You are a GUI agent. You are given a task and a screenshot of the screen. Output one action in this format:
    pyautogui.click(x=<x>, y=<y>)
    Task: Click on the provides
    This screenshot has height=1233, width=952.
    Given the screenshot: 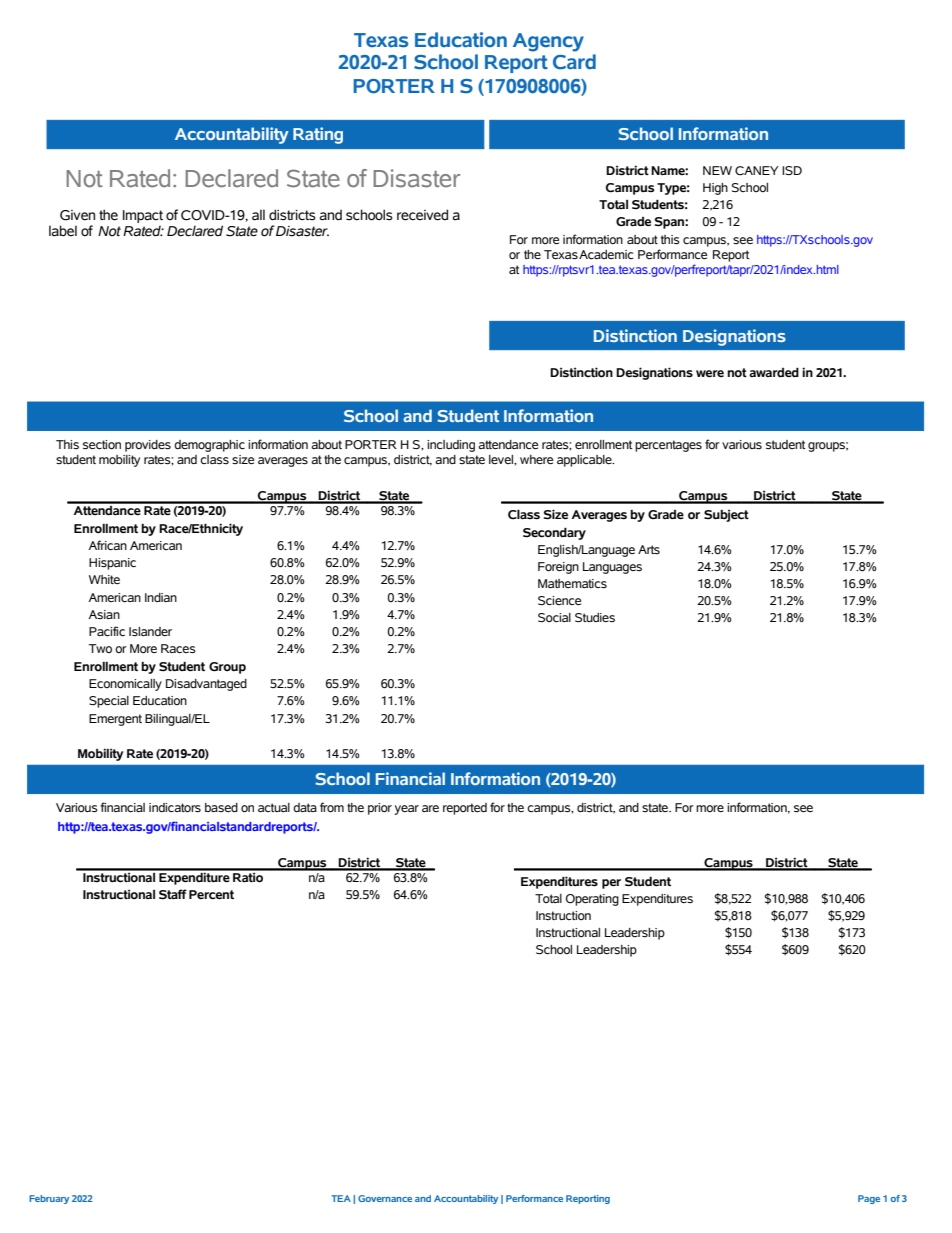 What is the action you would take?
    pyautogui.click(x=148, y=446)
